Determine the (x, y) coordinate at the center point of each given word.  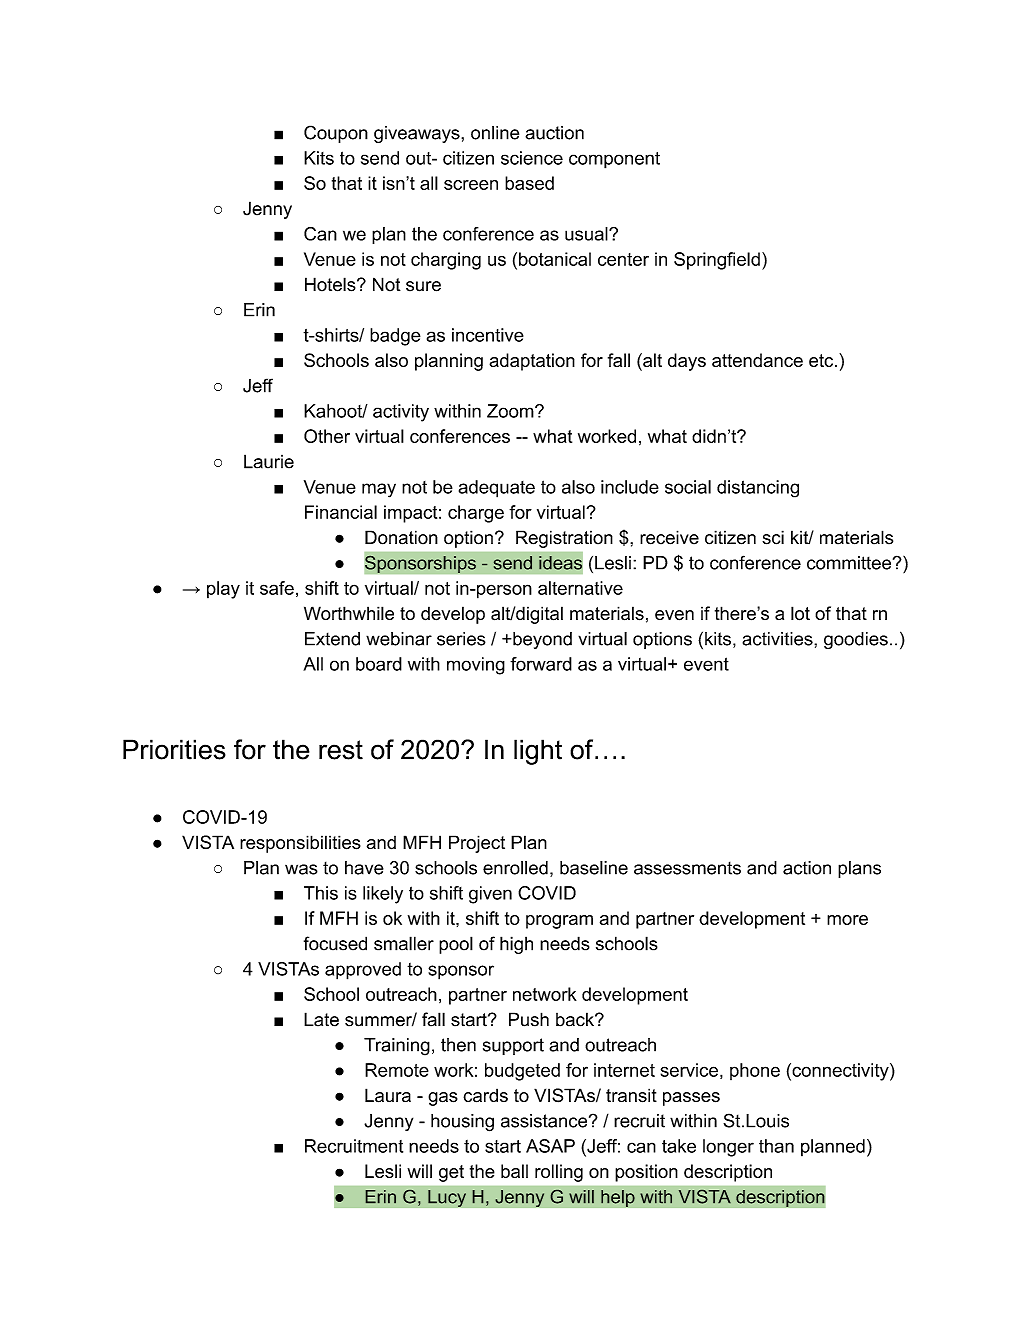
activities (778, 639)
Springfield (717, 261)
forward (541, 664)
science (532, 158)
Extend (332, 639)
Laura (388, 1095)
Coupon (336, 134)
